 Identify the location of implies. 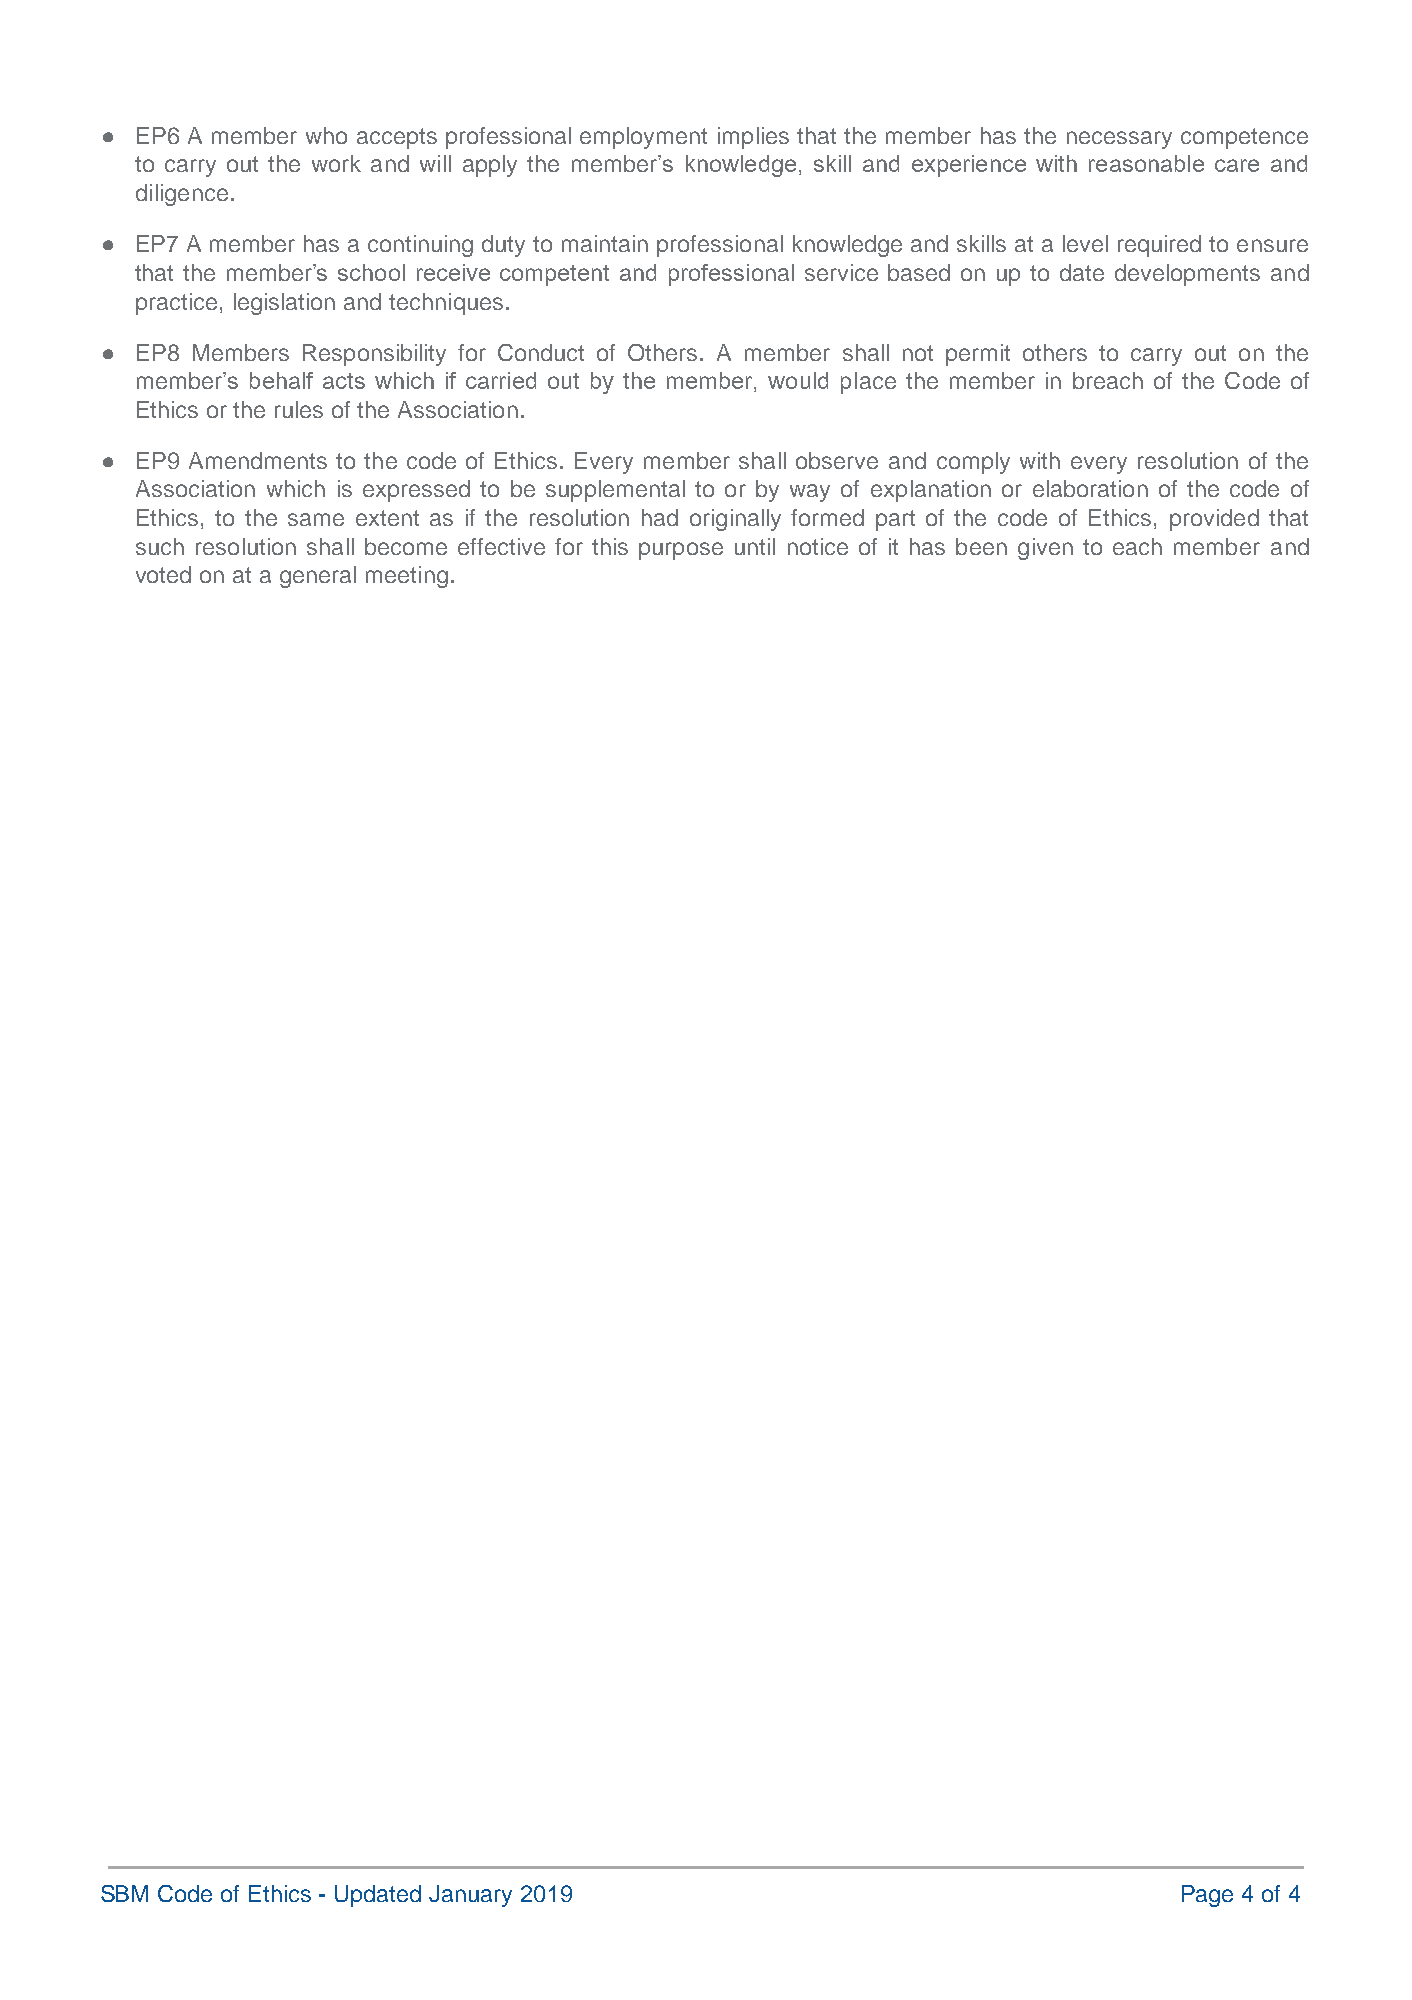
(753, 138).
